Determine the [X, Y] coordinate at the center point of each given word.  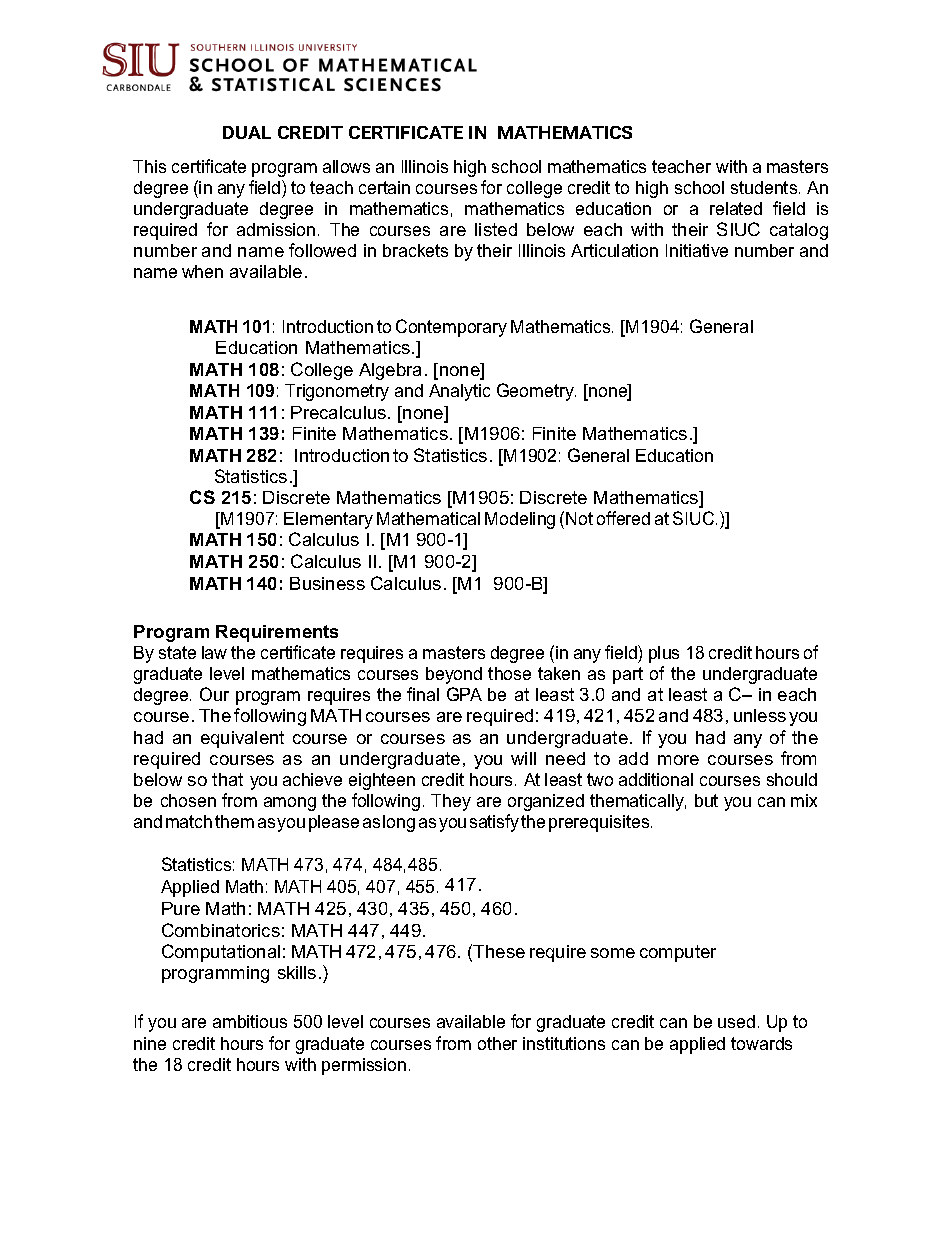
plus [664, 654]
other [497, 1043]
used [736, 1021]
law [214, 652]
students [765, 187]
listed [496, 229]
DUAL [247, 132]
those [509, 673]
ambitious [250, 1021]
